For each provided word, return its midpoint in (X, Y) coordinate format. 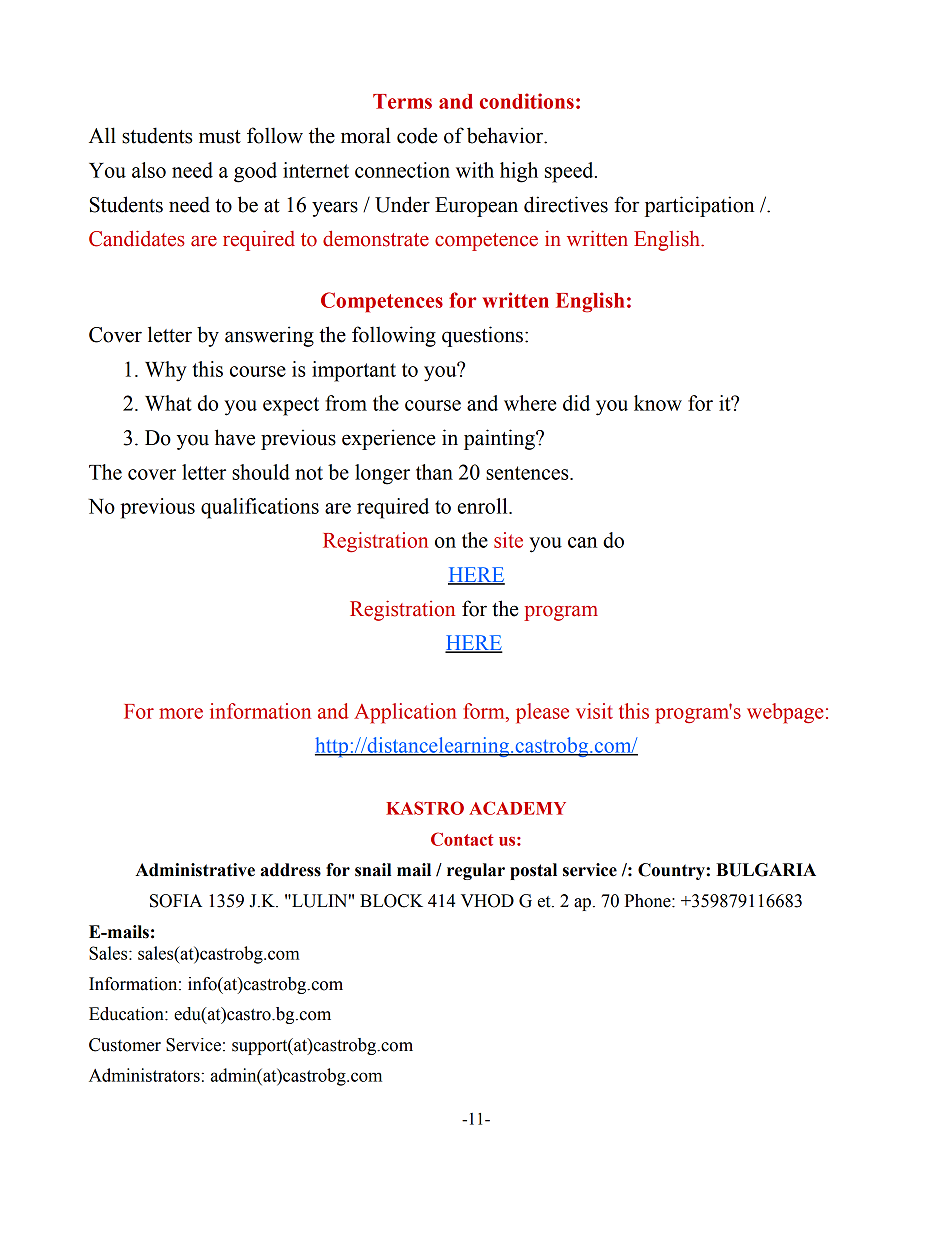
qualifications (260, 508)
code (417, 136)
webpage (785, 713)
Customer (125, 1045)
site (508, 540)
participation (699, 206)
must (220, 137)
